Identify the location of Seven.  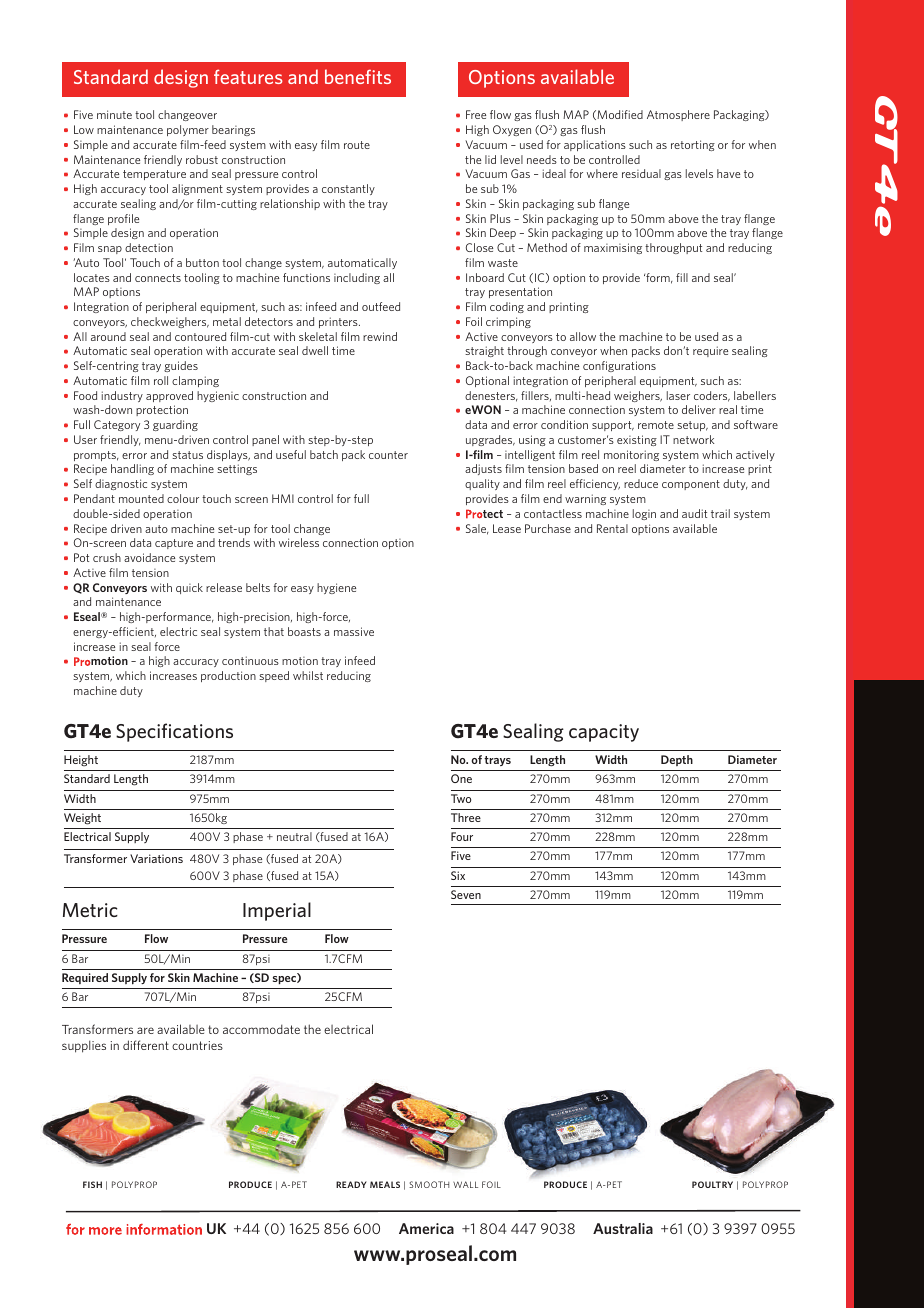
(466, 894).
